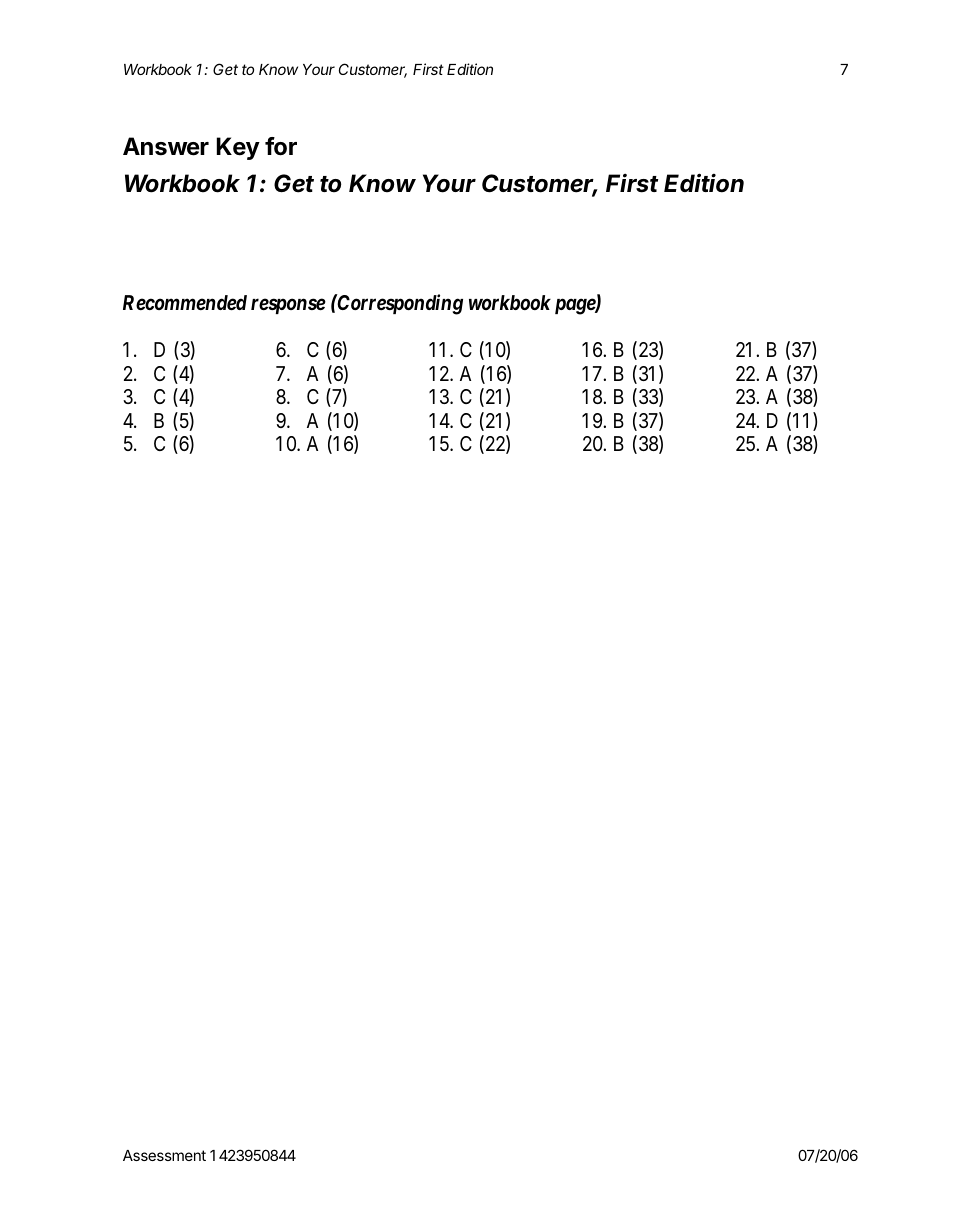 The width and height of the page is (980, 1226). I want to click on response, so click(288, 306).
